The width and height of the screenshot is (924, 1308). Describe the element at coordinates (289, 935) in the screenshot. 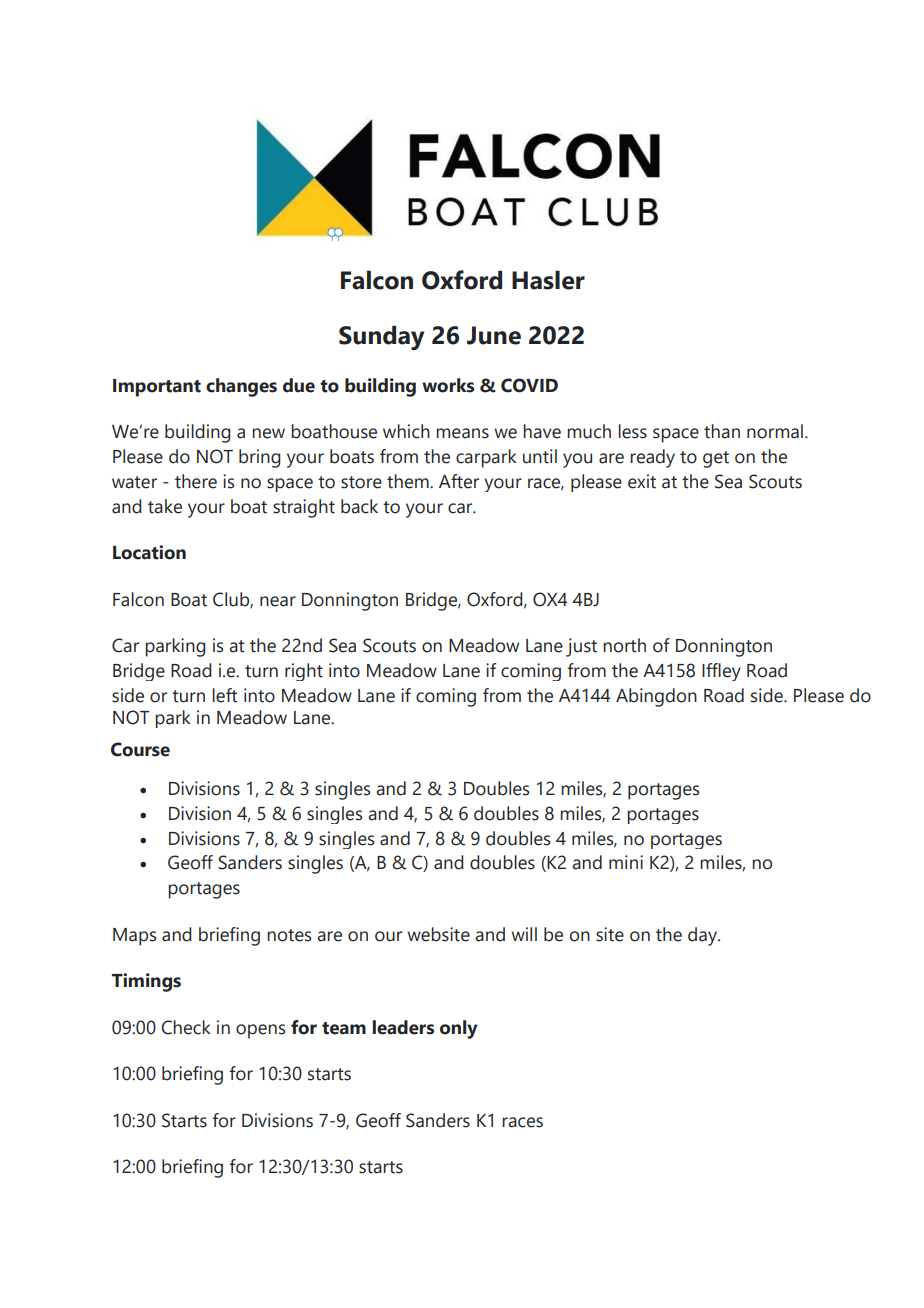

I see `notes` at that location.
